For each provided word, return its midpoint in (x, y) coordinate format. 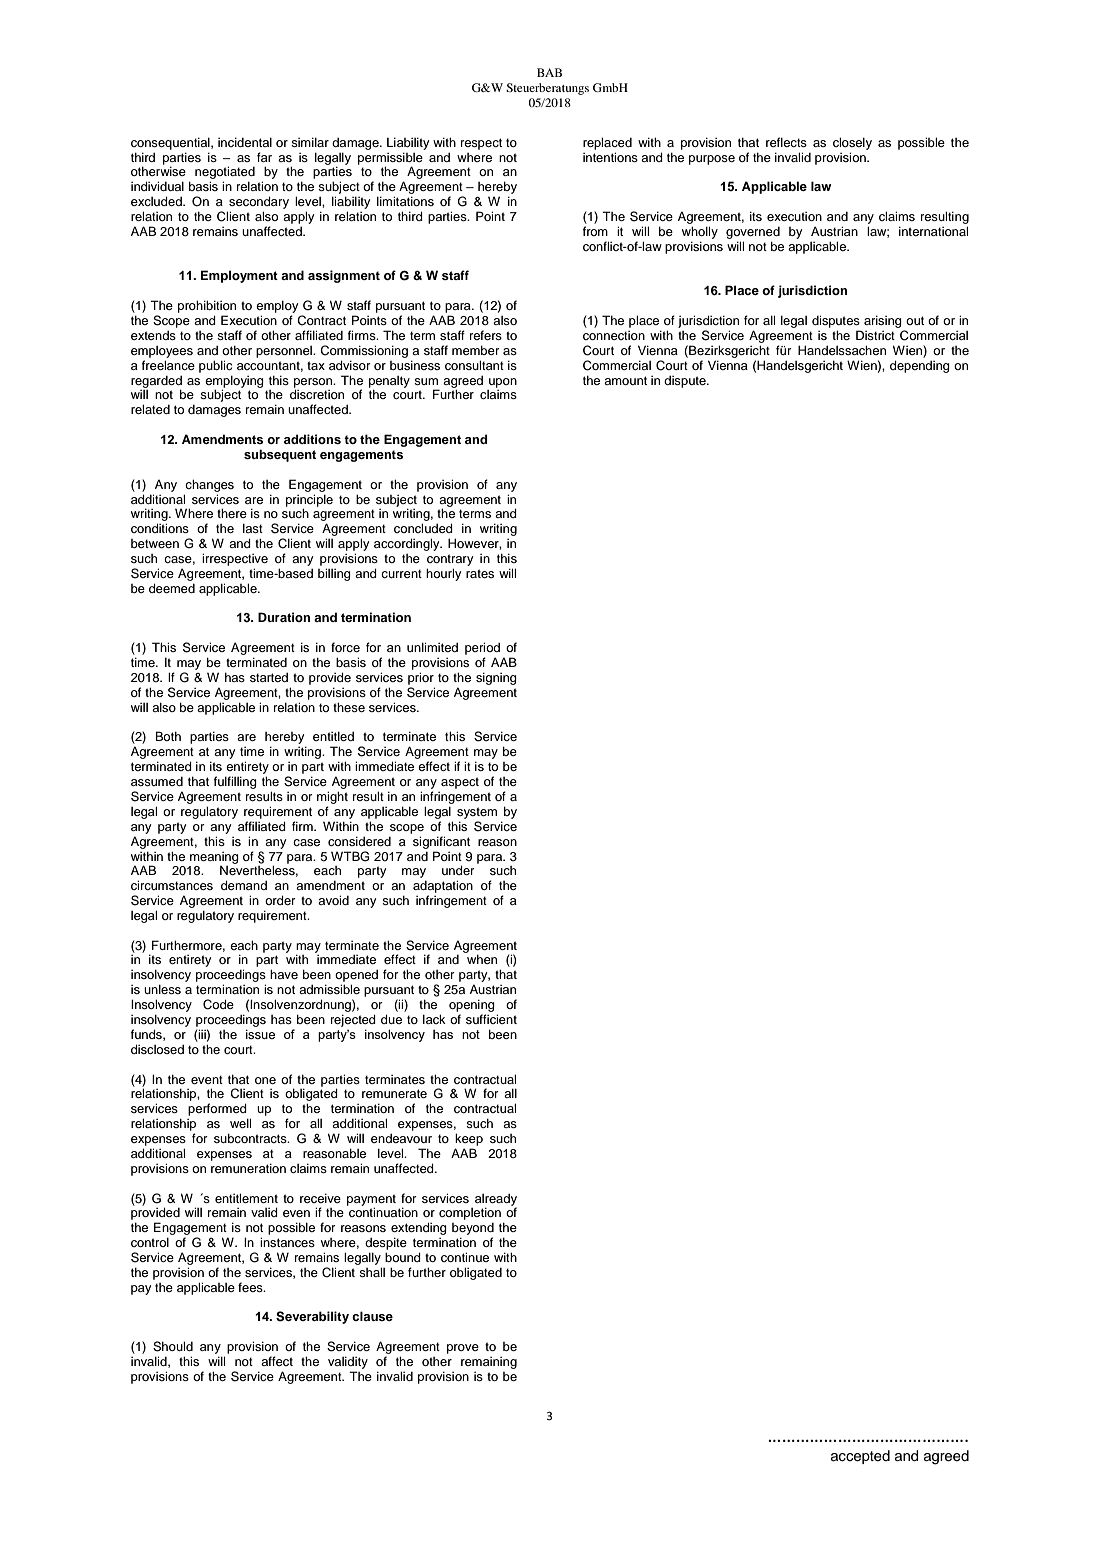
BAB (549, 72)
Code (218, 1004)
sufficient (491, 1019)
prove (463, 1349)
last (253, 528)
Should (173, 1346)
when (482, 959)
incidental (245, 142)
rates (480, 573)
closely (852, 143)
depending (920, 366)
